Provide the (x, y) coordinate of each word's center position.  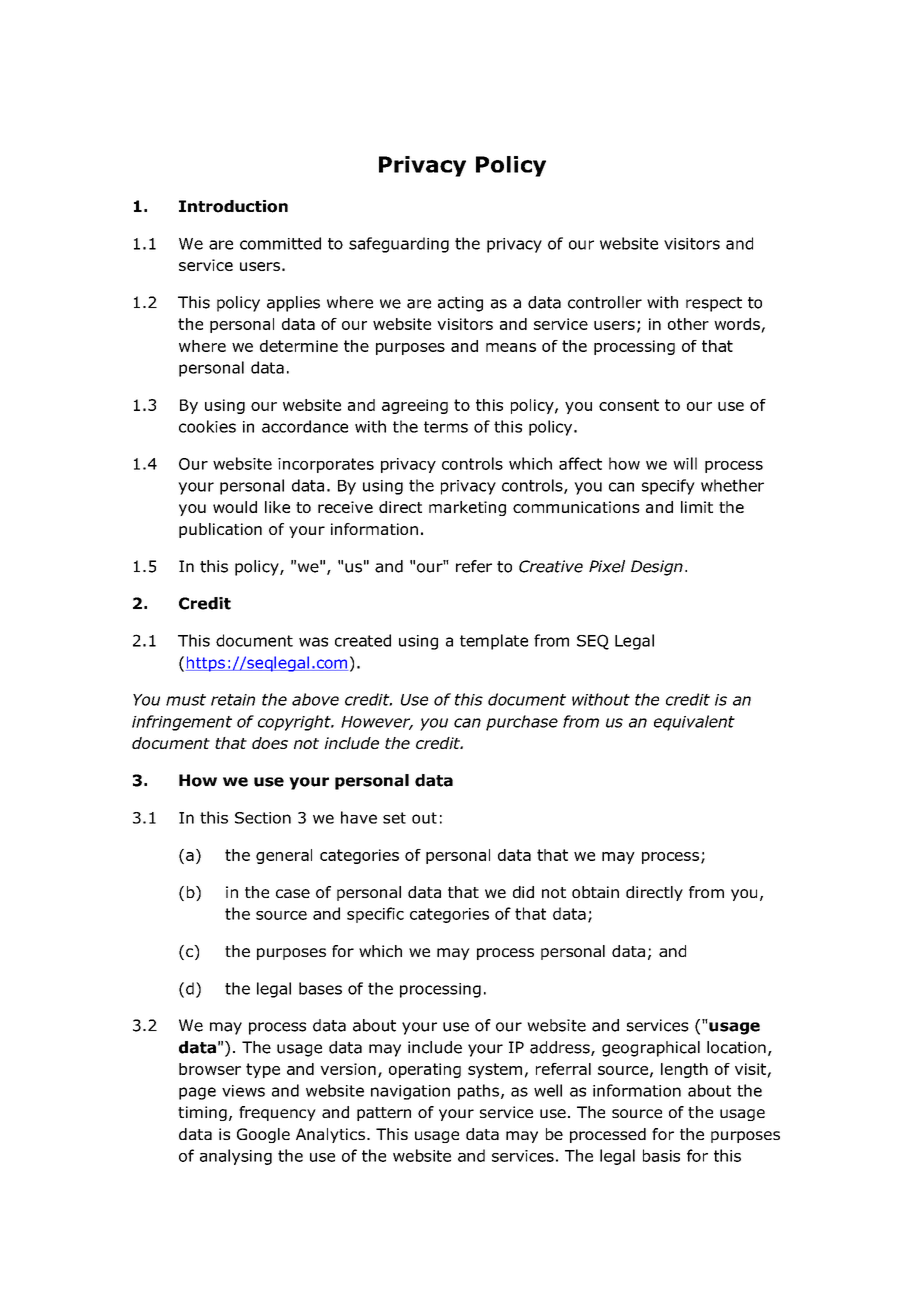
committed (280, 243)
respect (714, 304)
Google (263, 1135)
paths (478, 1092)
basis (661, 1155)
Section (263, 818)
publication (220, 530)
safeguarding (399, 245)
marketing (467, 508)
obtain (595, 892)
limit (697, 507)
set (394, 818)
